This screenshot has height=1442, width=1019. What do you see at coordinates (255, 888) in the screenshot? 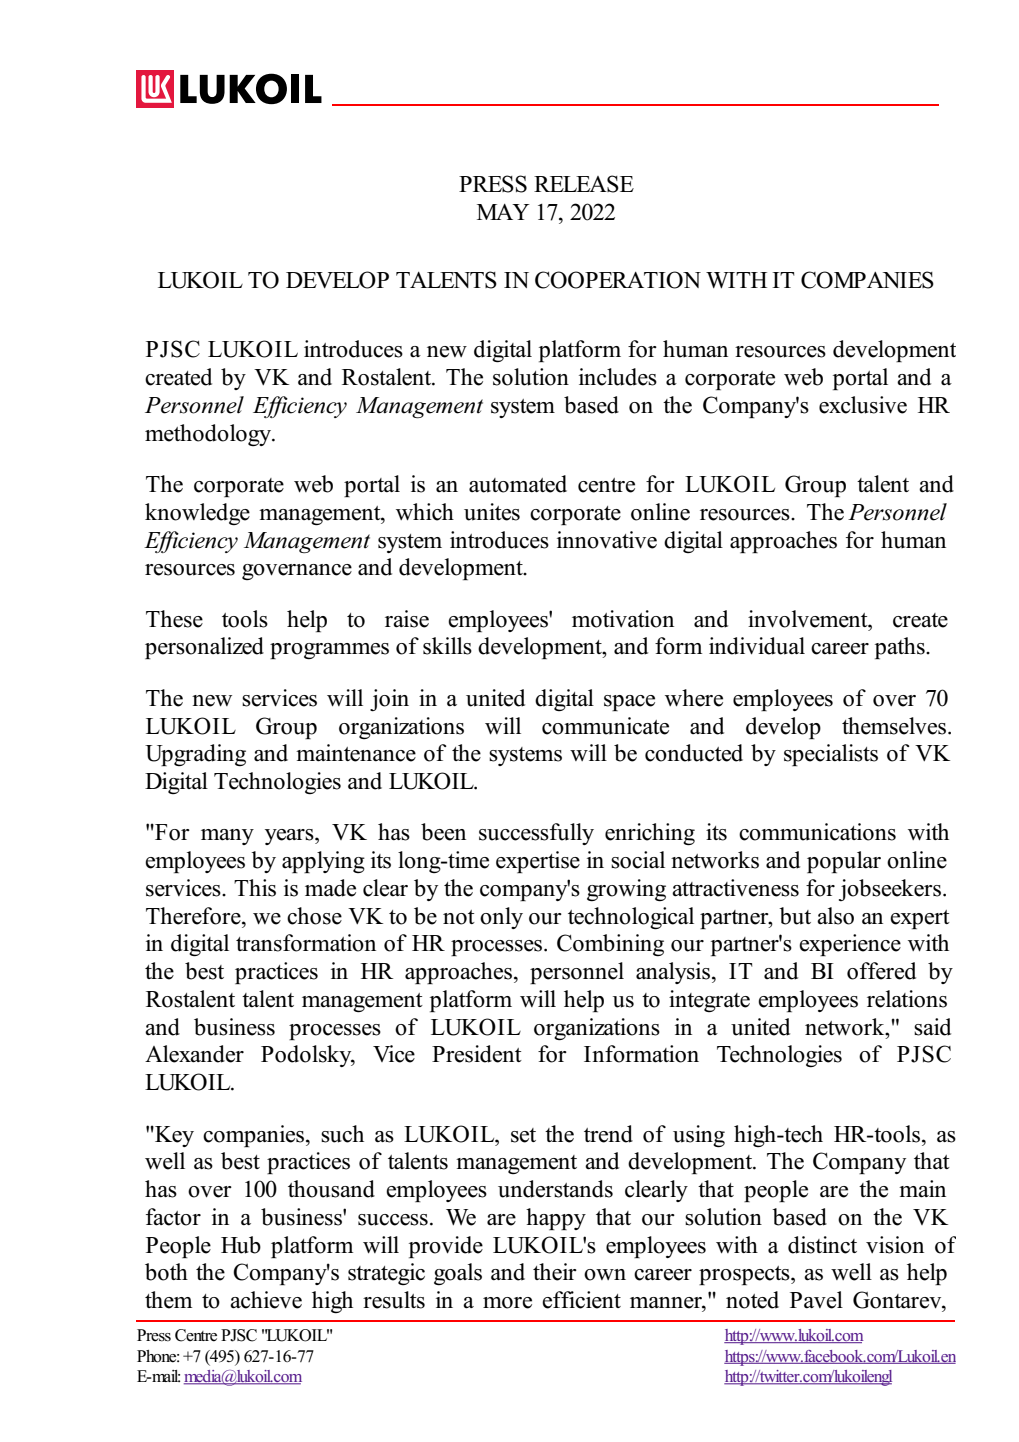
I see `This` at bounding box center [255, 888].
